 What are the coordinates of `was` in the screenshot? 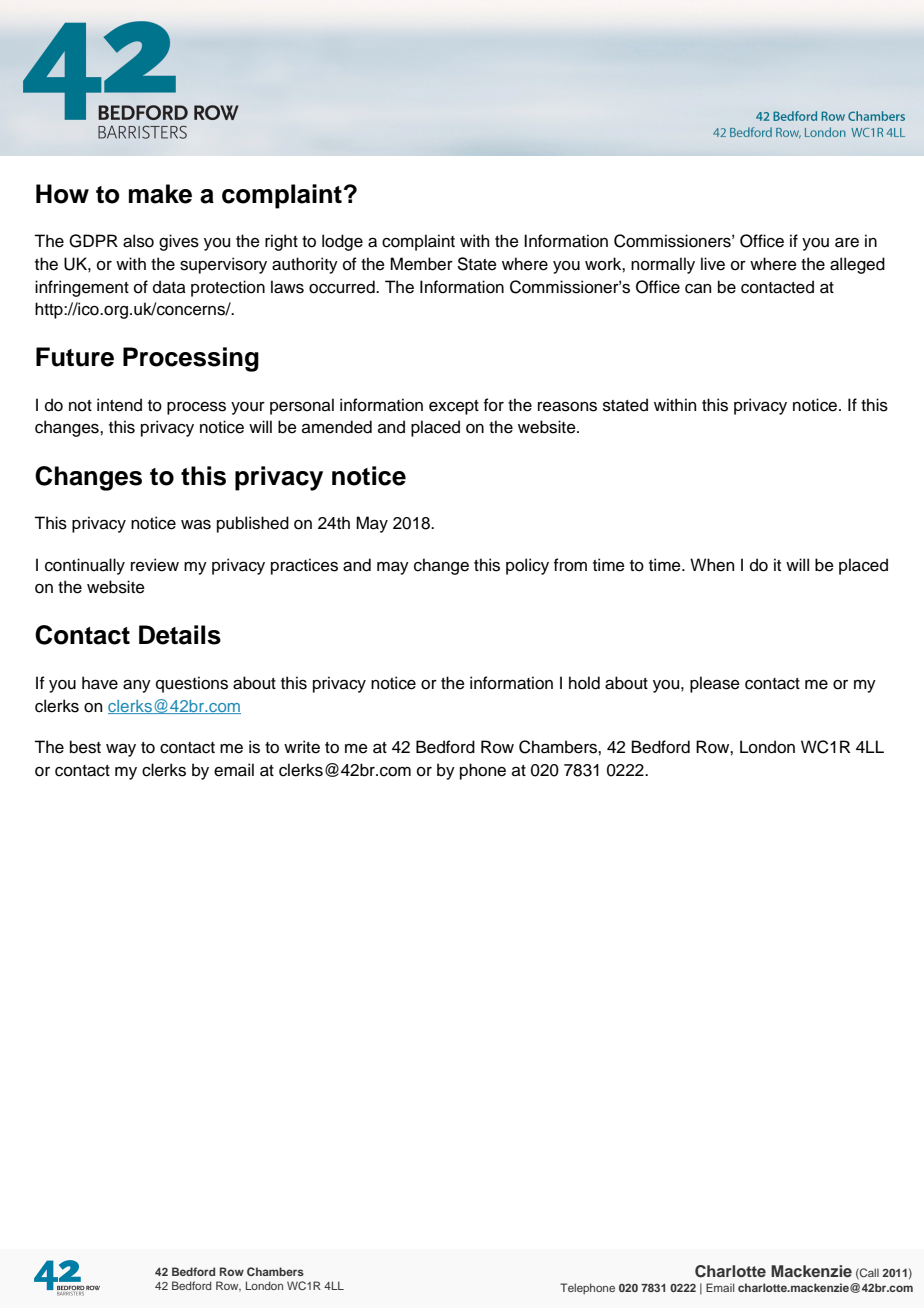 It's located at (196, 524).
